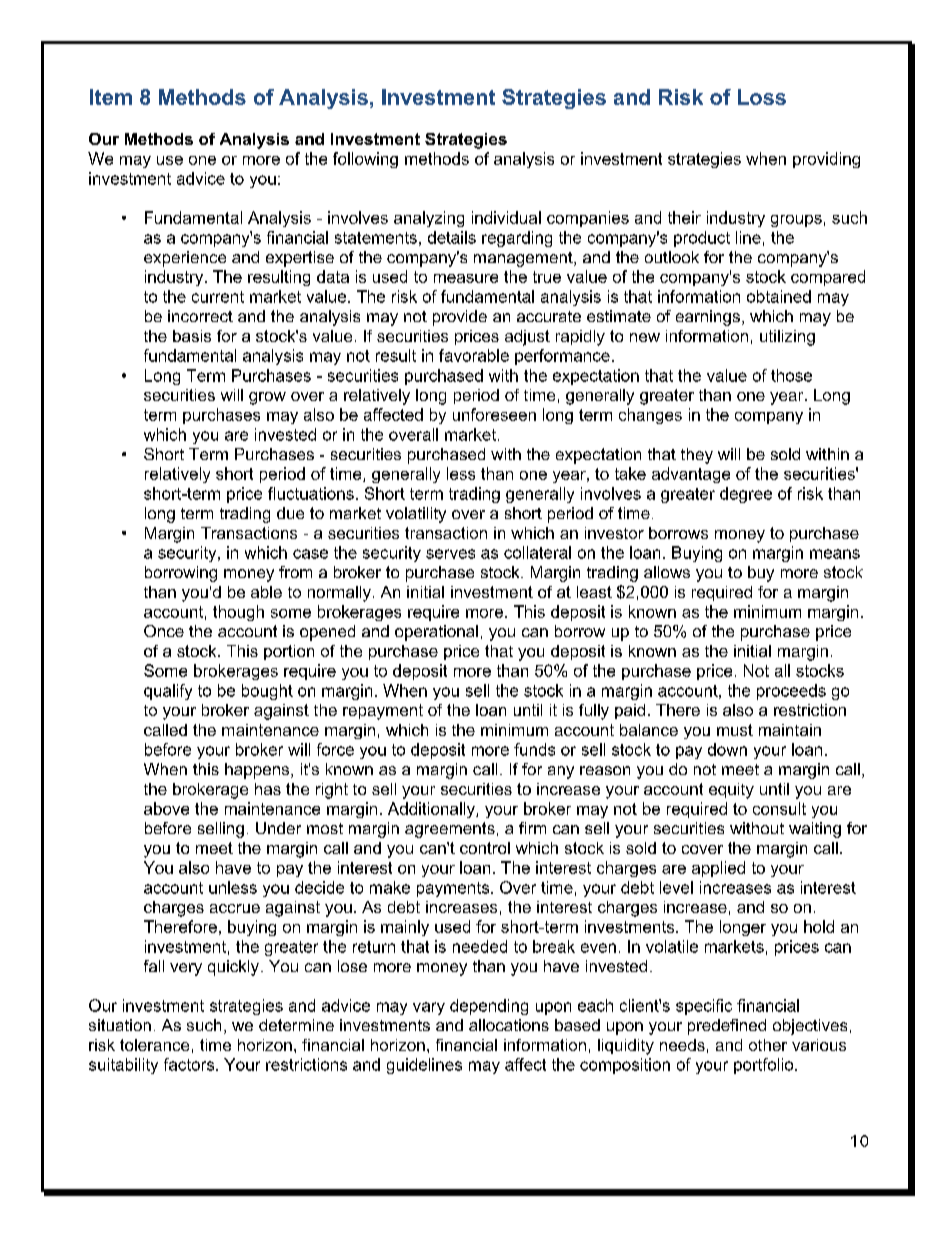 This screenshot has width=952, height=1233. Describe the element at coordinates (534, 749) in the screenshot. I see `funds` at that location.
